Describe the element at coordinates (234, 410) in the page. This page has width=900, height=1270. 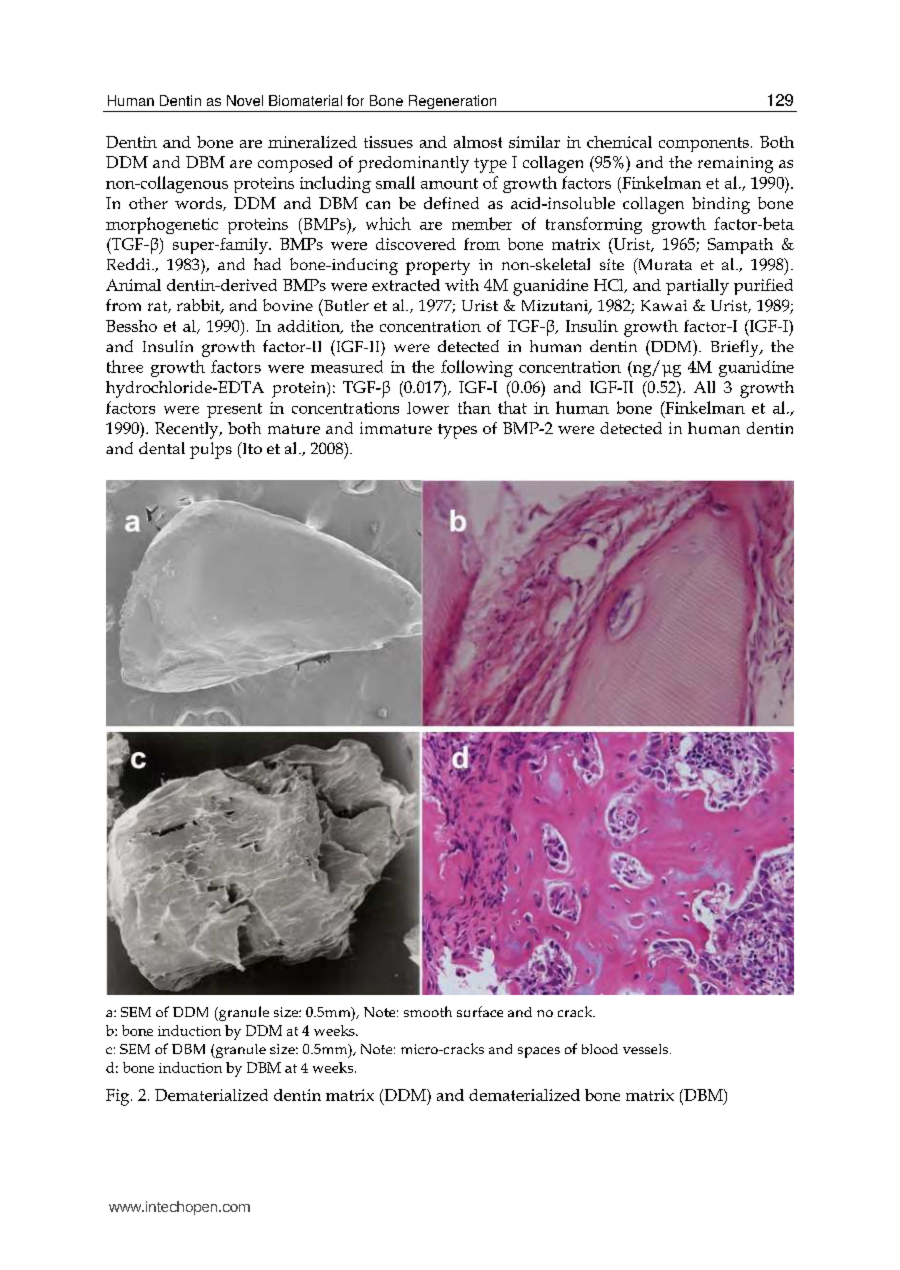
I see `present` at that location.
